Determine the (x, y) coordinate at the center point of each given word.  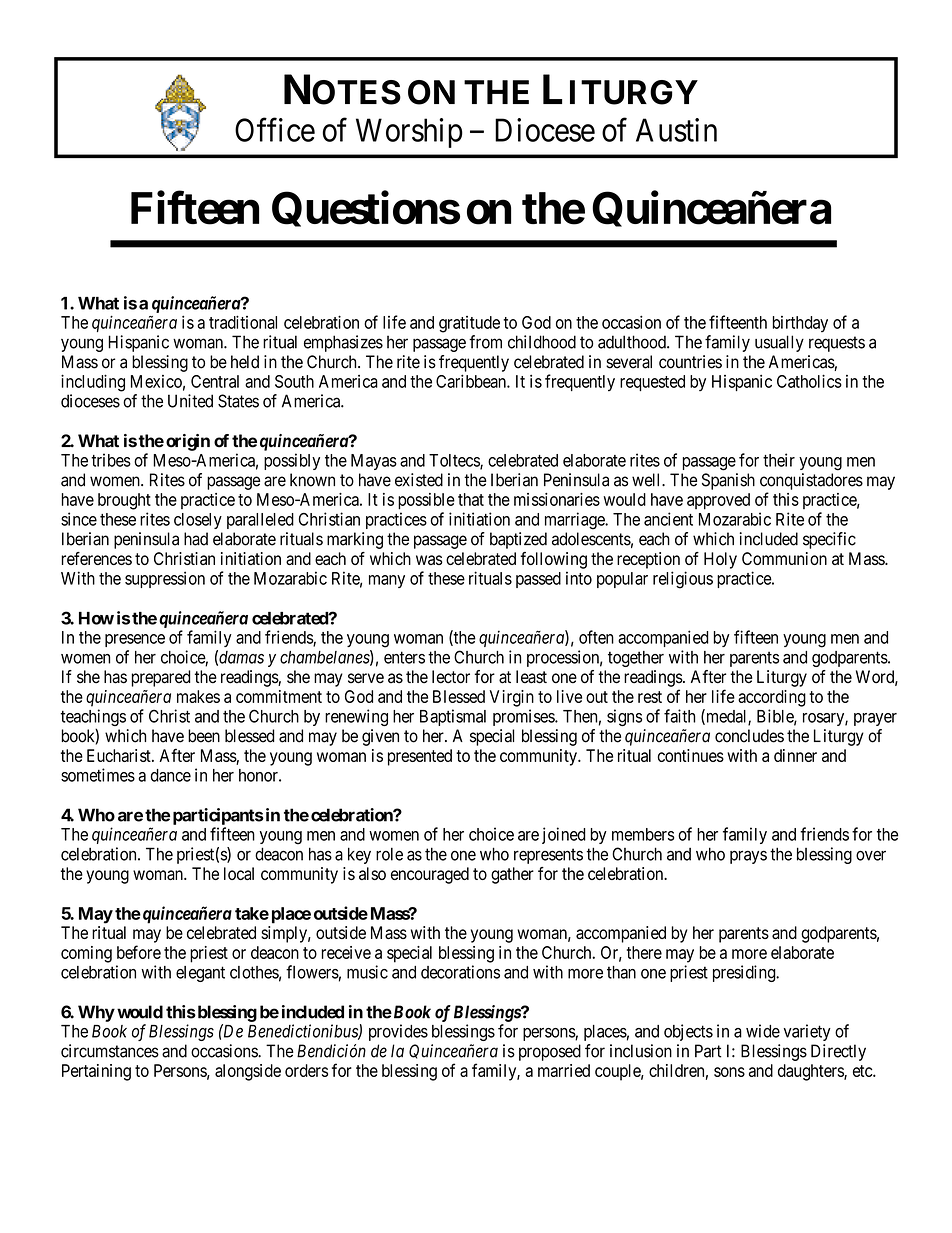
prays (748, 857)
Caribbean (472, 381)
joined (564, 835)
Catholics (809, 381)
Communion (784, 558)
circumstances (110, 1051)
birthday (800, 324)
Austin (676, 130)
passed (538, 580)
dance (171, 775)
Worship (409, 133)
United (190, 401)
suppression (165, 579)
